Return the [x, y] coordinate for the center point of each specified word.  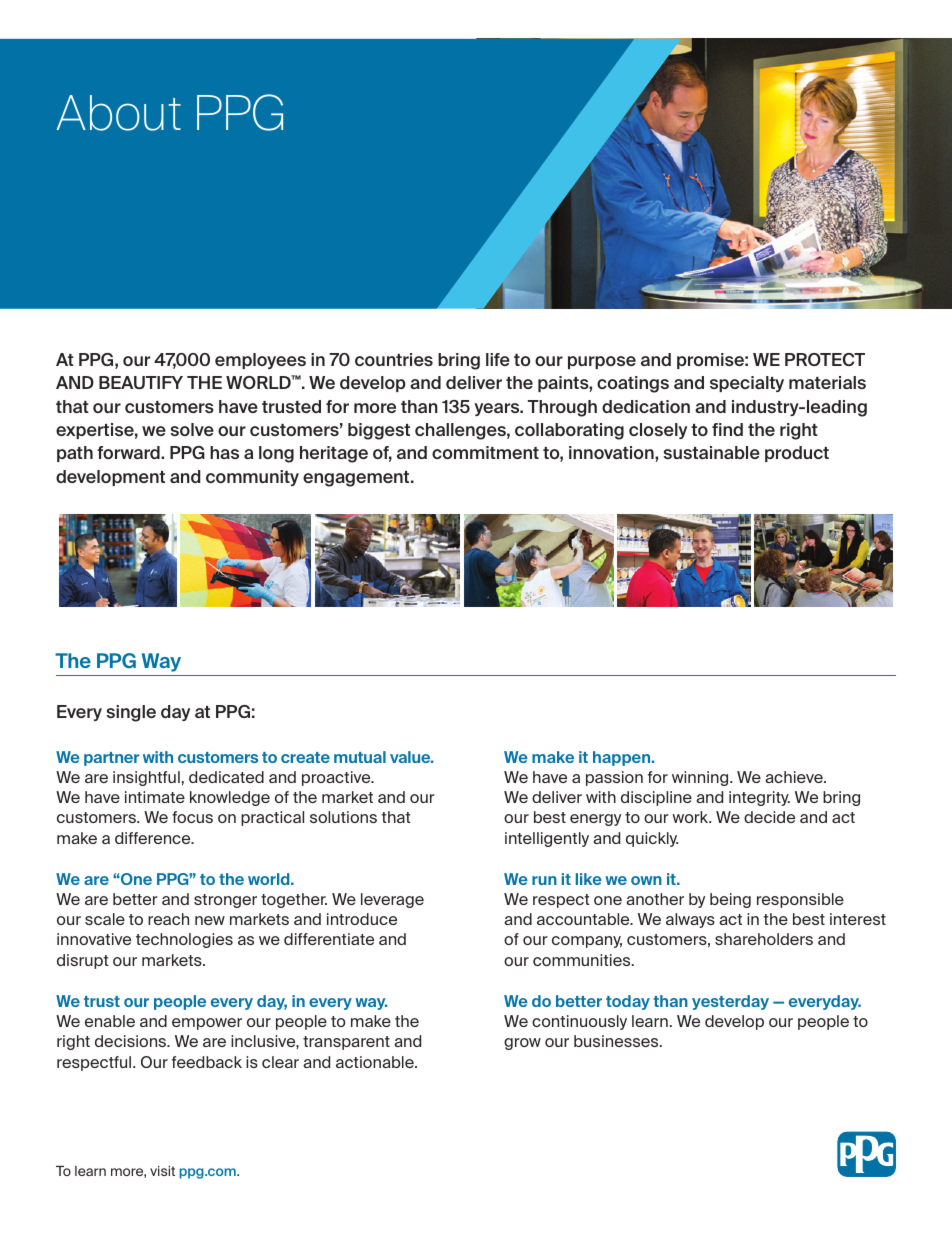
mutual [360, 757]
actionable [376, 1062]
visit [162, 1171]
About [118, 113]
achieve [795, 777]
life [498, 359]
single [131, 713]
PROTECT [825, 359]
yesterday [730, 1002]
